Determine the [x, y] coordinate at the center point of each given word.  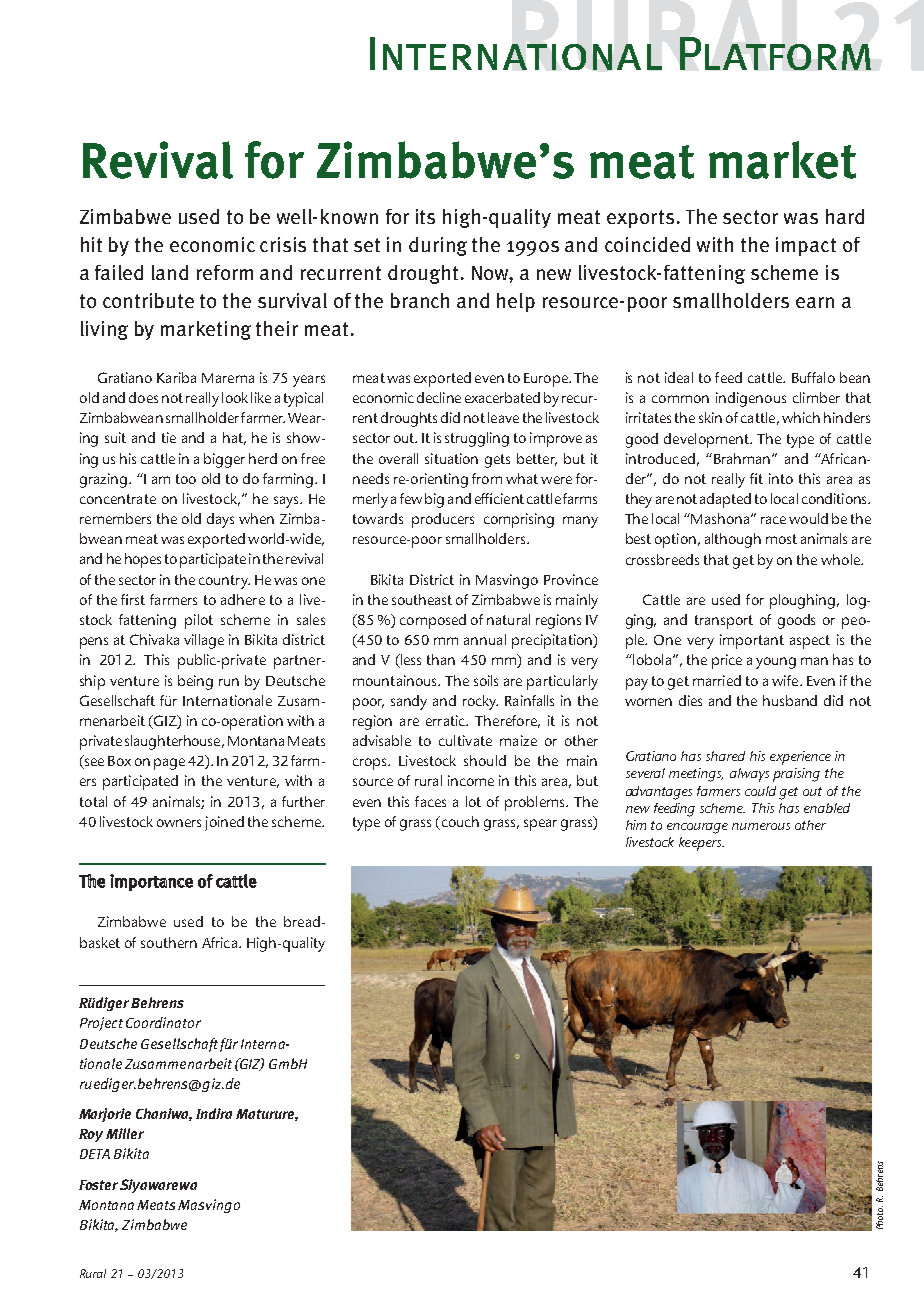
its [425, 216]
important [752, 641]
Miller [125, 1133]
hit [91, 244]
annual [485, 639]
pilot [199, 621]
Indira [214, 1113]
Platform [775, 53]
